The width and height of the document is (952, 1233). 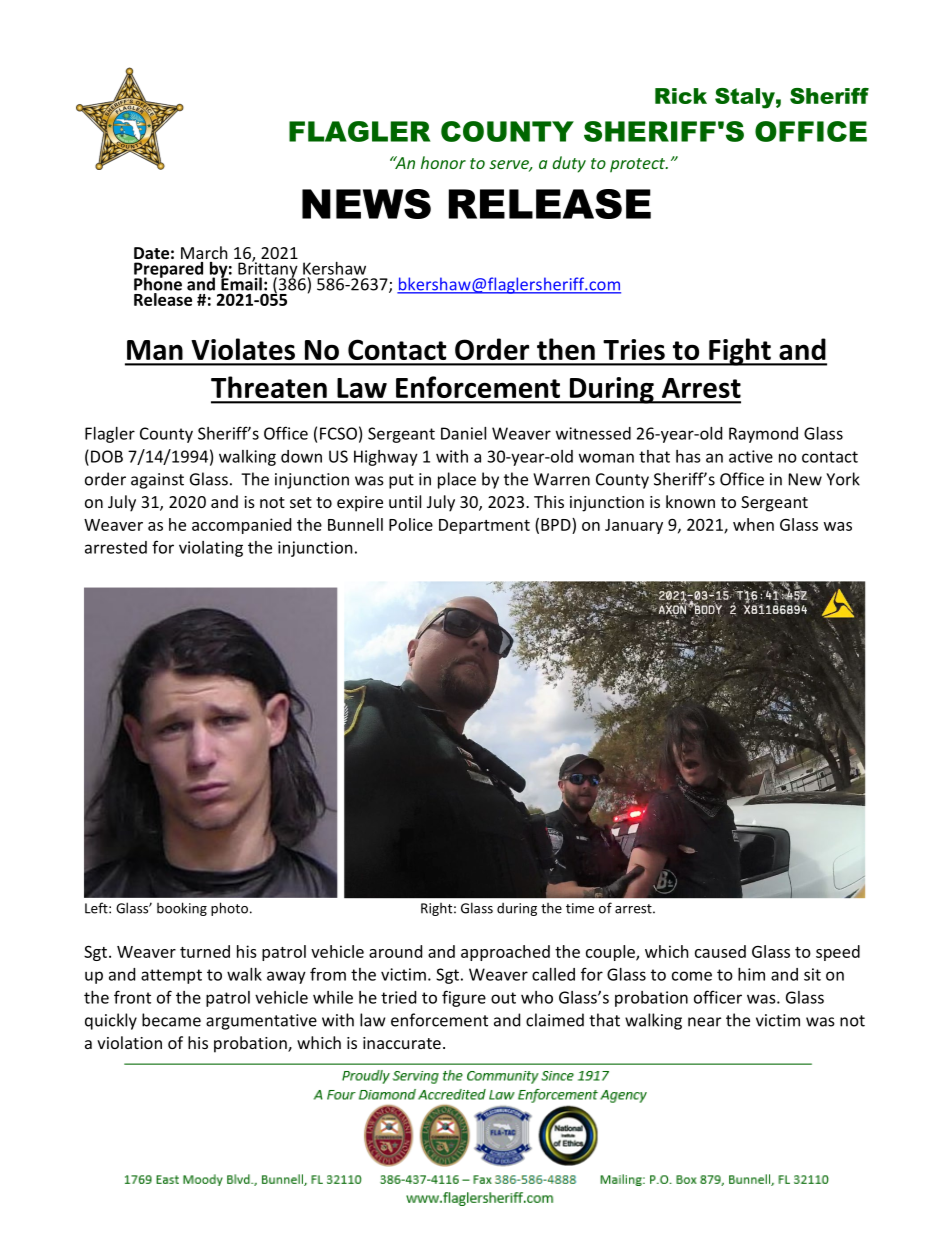 I want to click on honor, so click(x=443, y=162).
